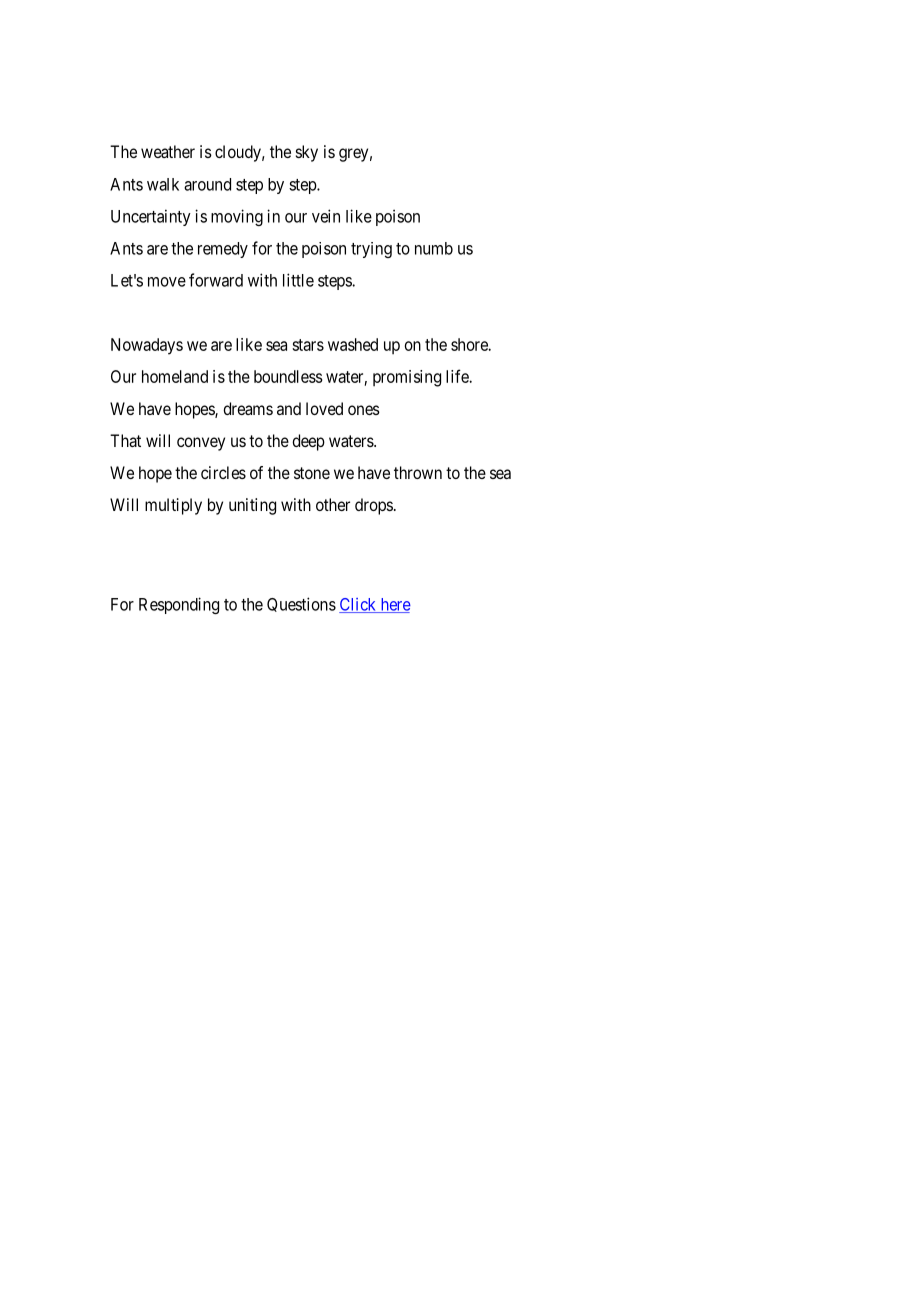 Image resolution: width=924 pixels, height=1308 pixels. What do you see at coordinates (326, 216) in the screenshot?
I see `vein` at bounding box center [326, 216].
